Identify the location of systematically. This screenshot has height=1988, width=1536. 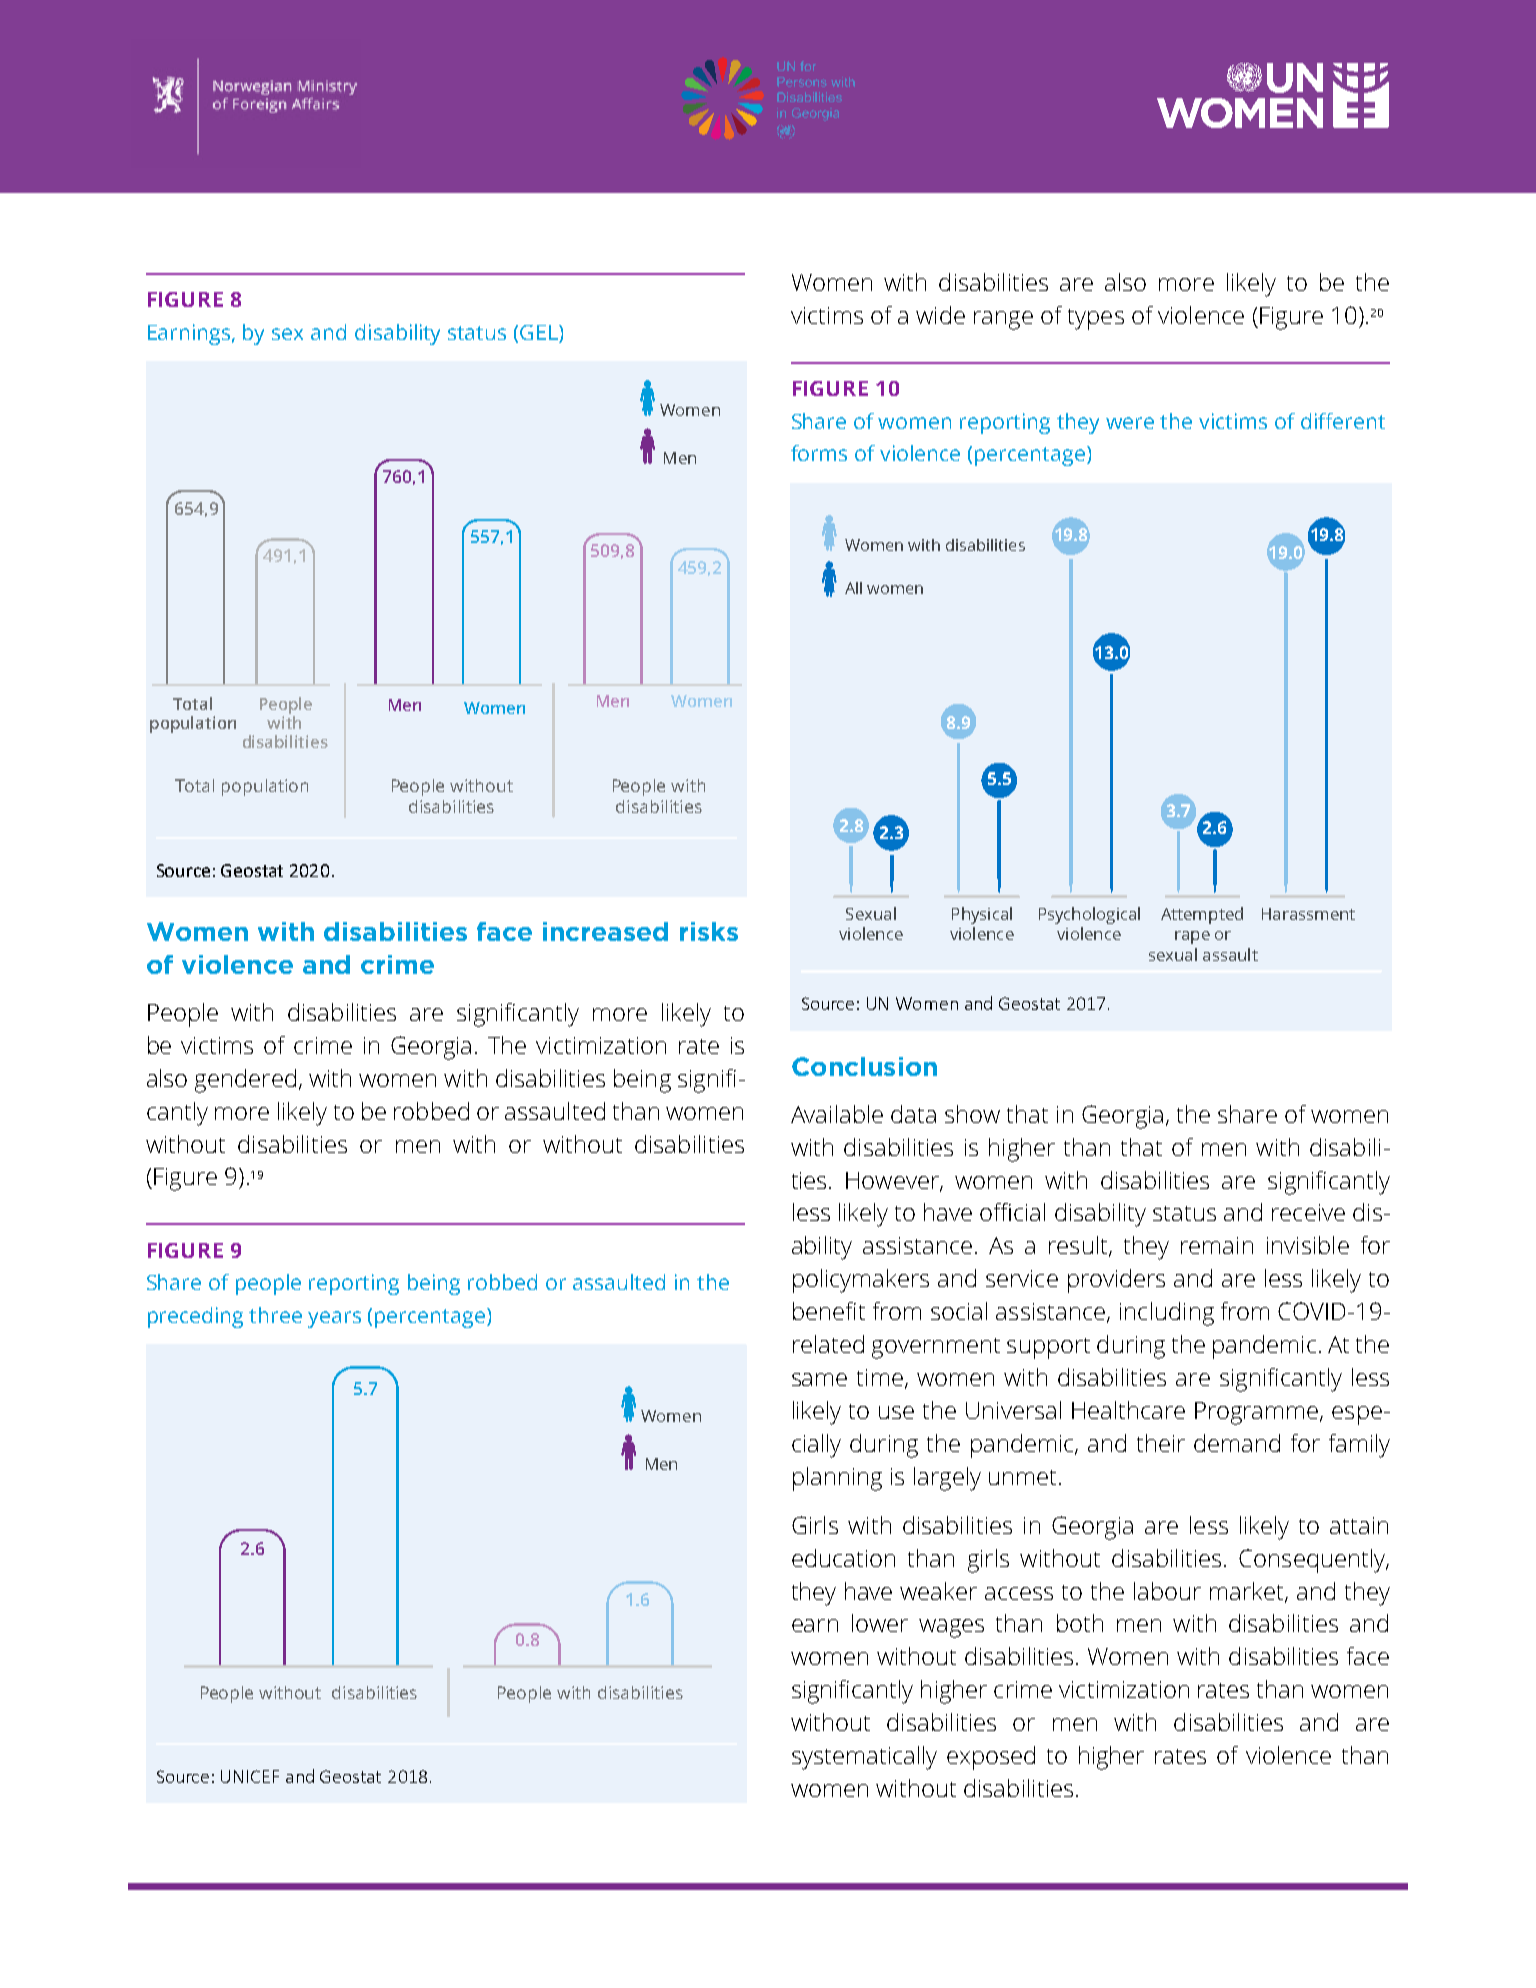
(864, 1758).
